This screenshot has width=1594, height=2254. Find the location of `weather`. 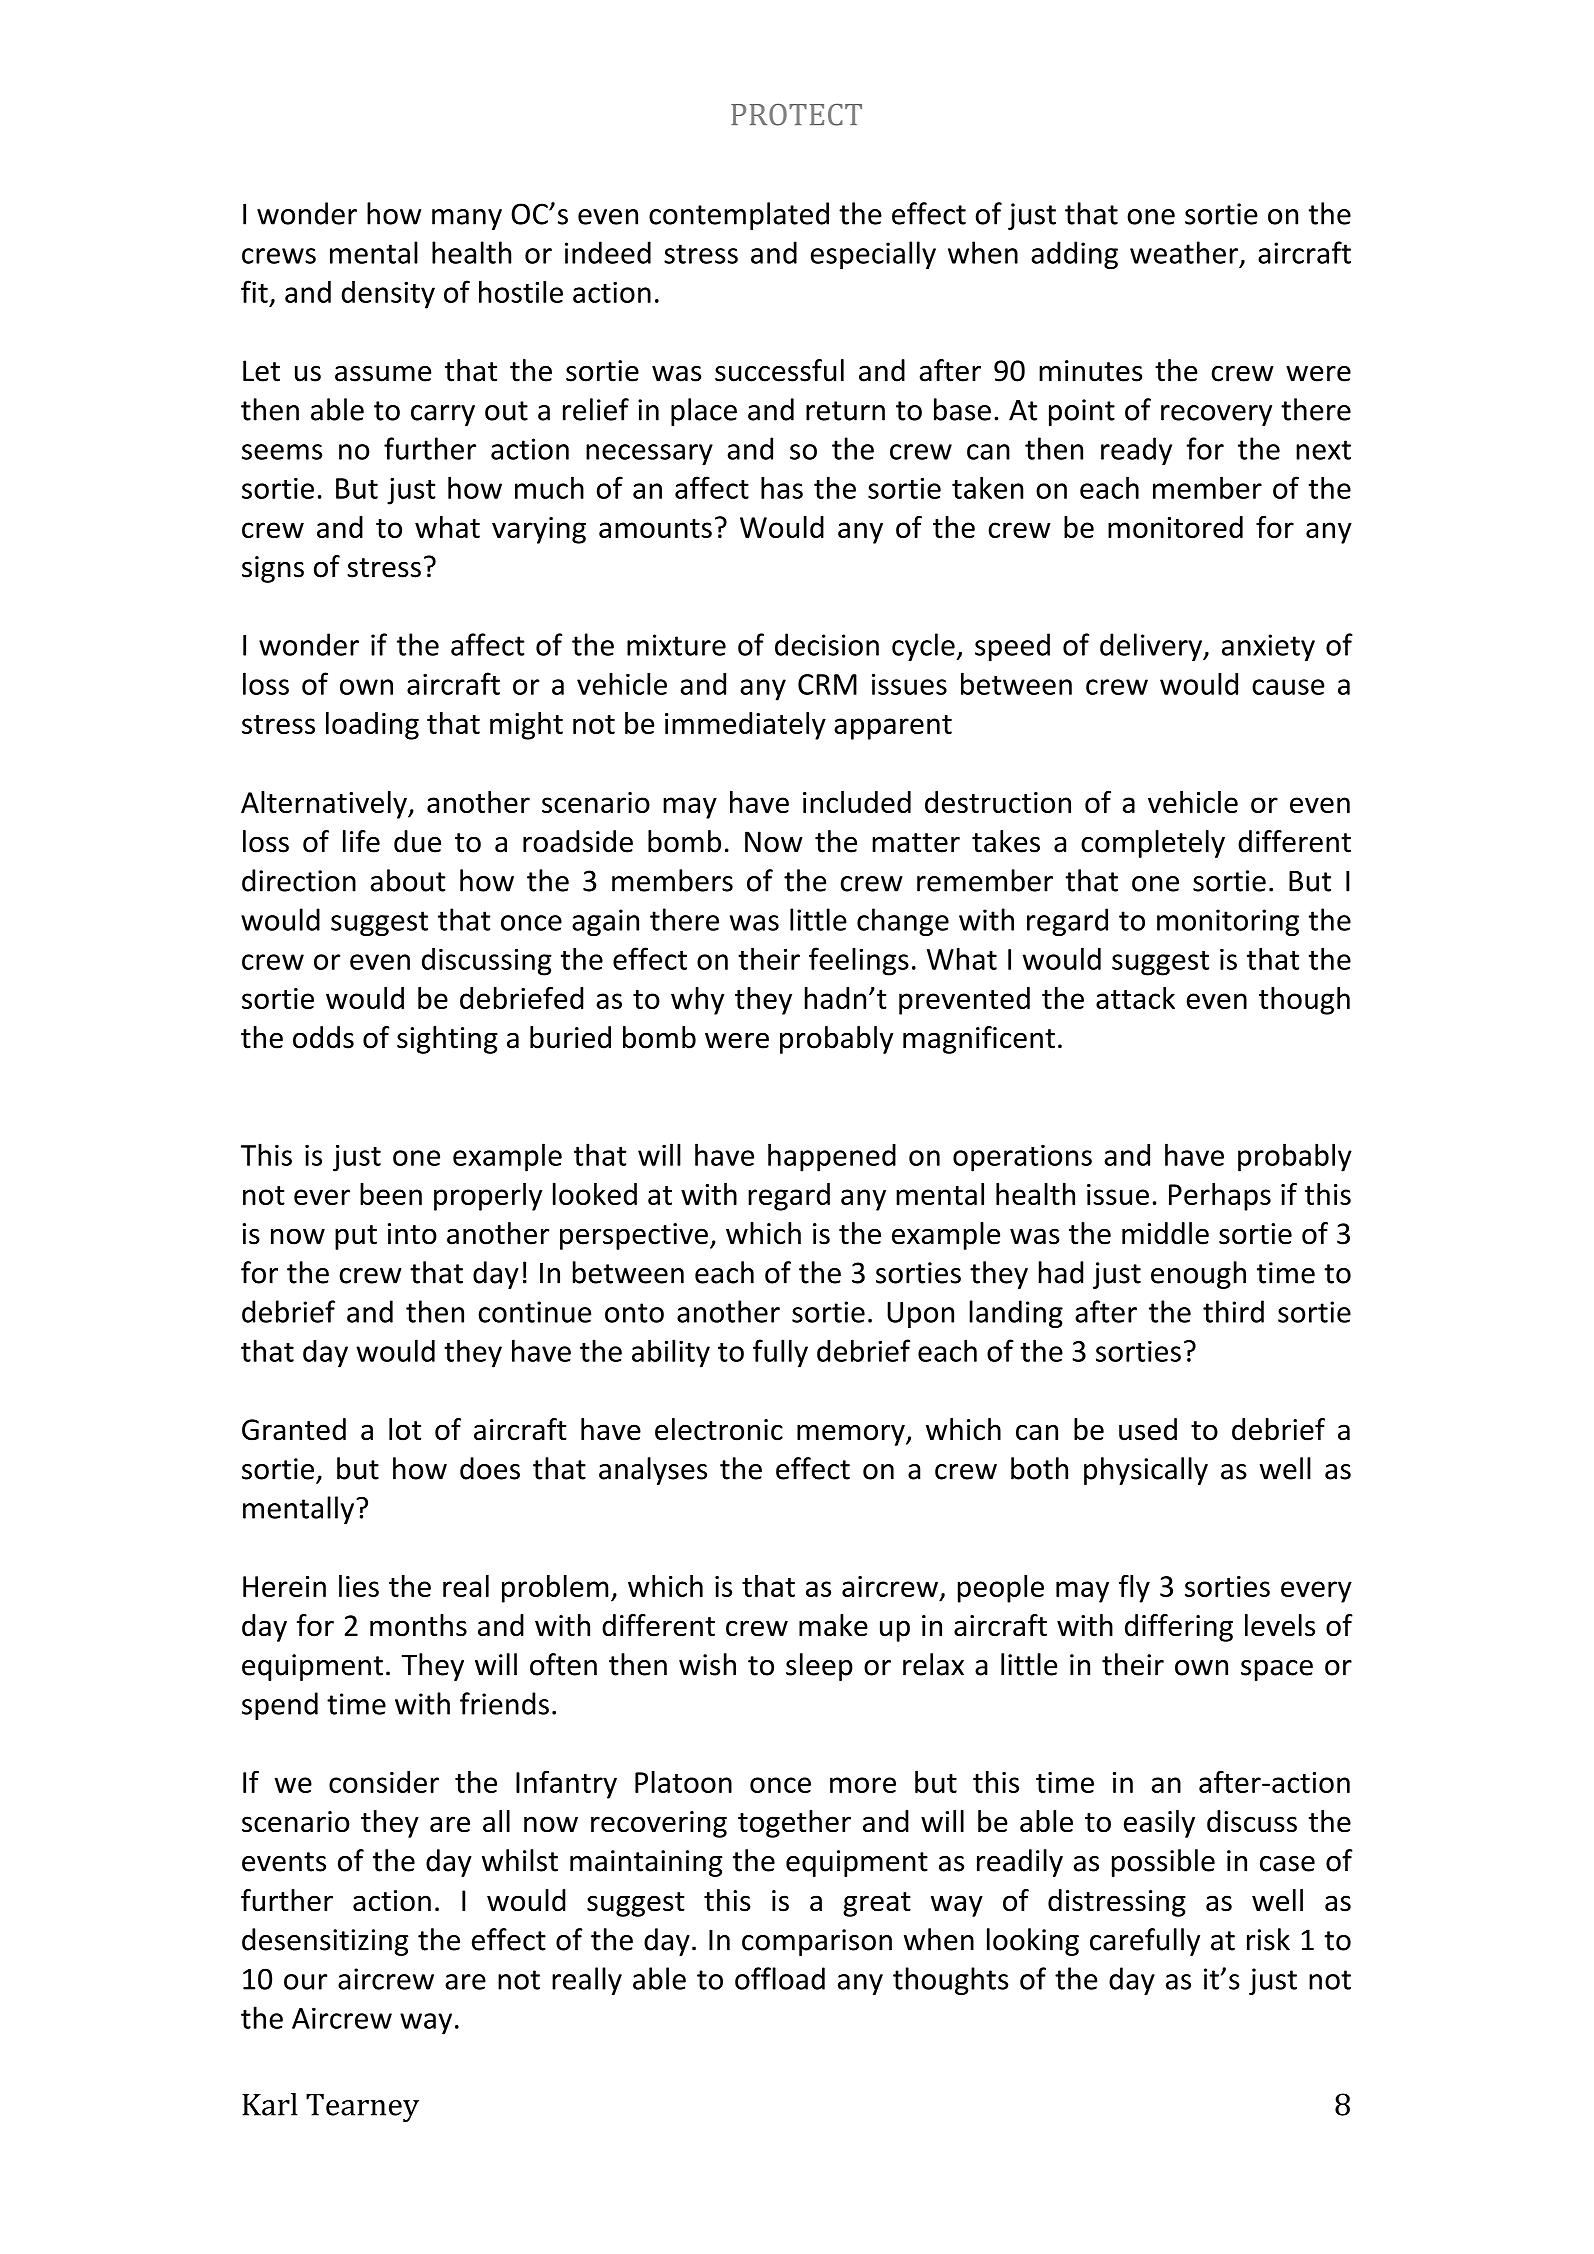

weather is located at coordinates (1185, 253).
